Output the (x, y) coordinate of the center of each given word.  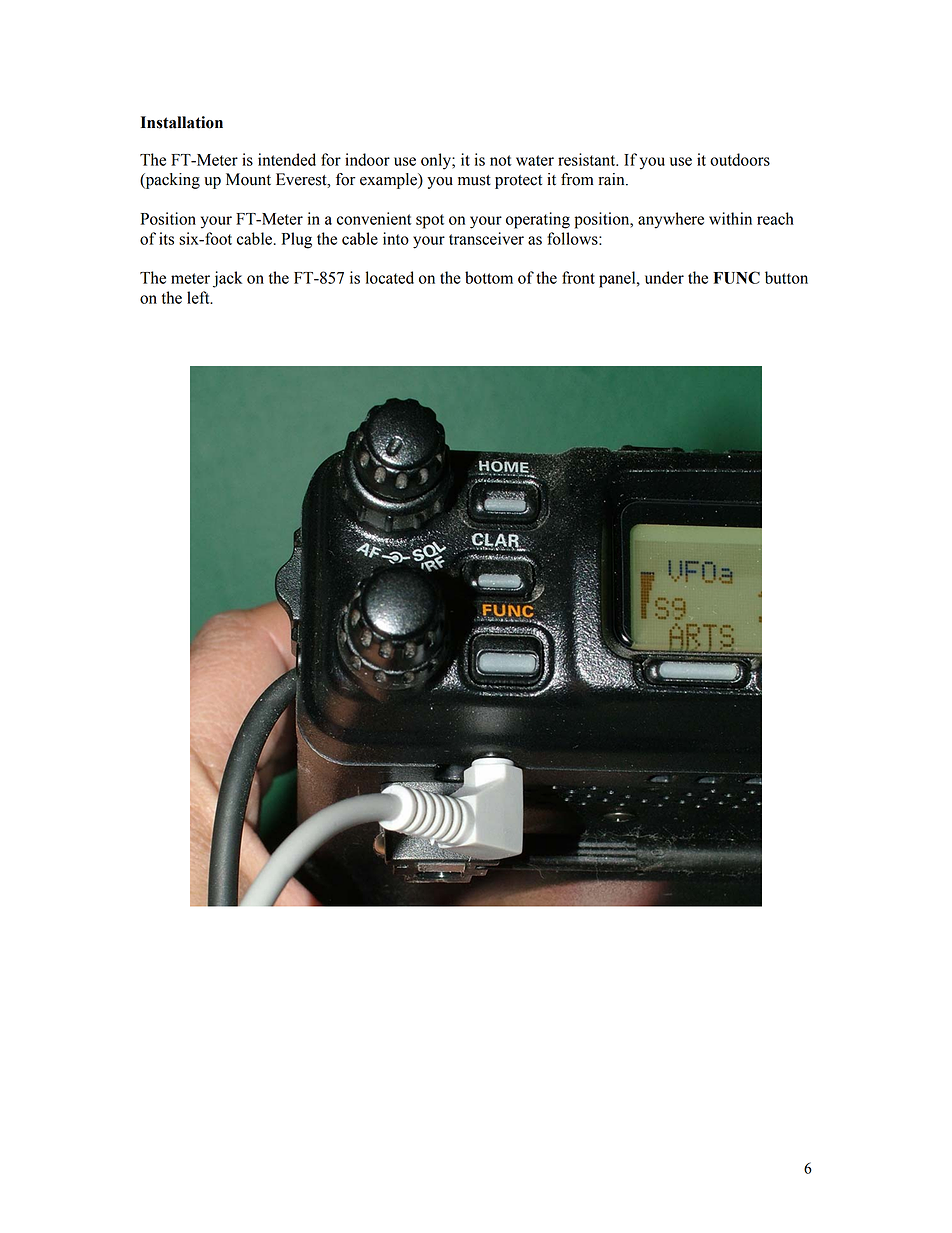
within (730, 218)
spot (430, 221)
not (501, 160)
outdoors (740, 159)
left (199, 297)
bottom (489, 277)
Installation (182, 122)
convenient (374, 218)
